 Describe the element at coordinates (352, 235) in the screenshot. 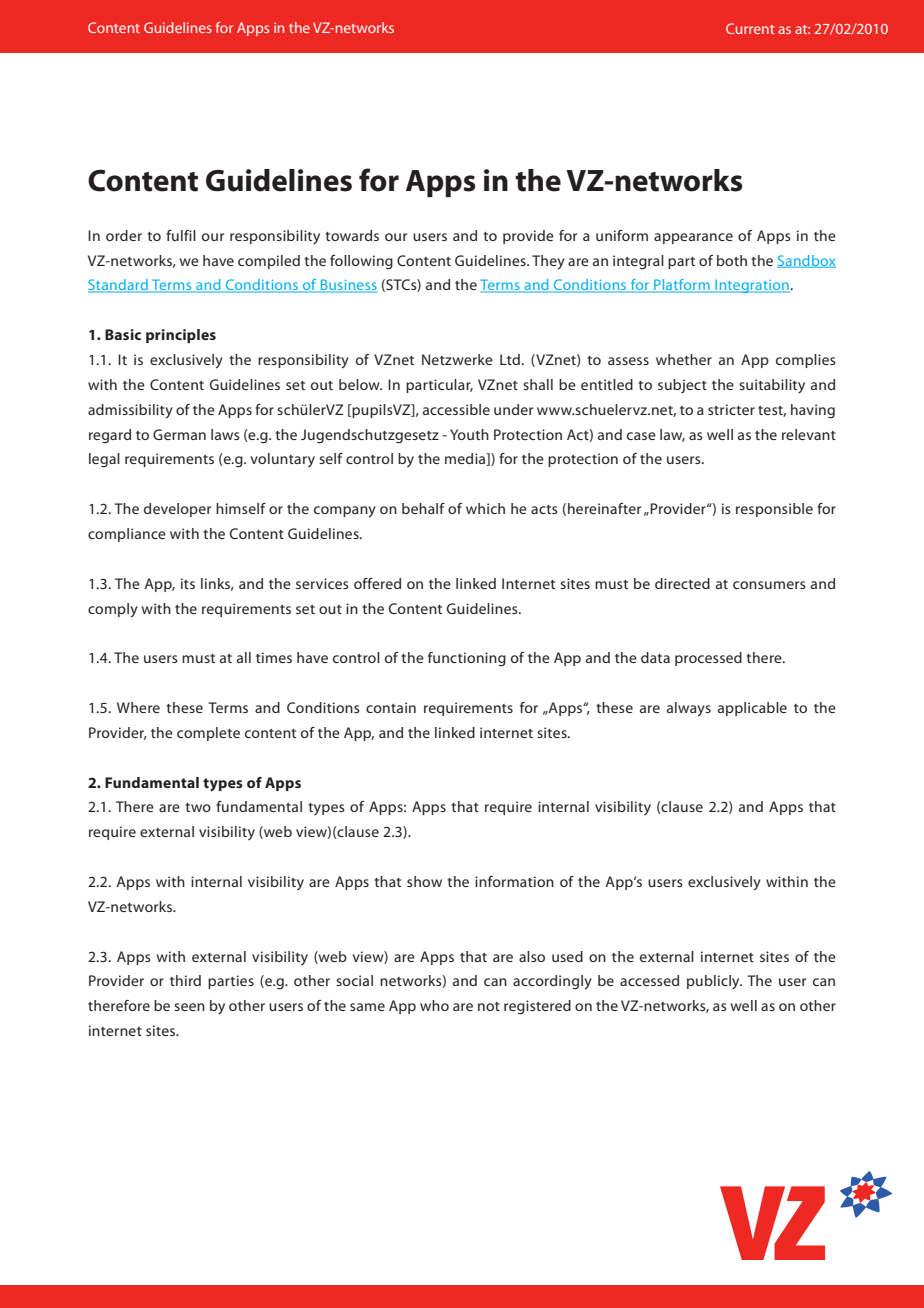

I see `towards` at that location.
